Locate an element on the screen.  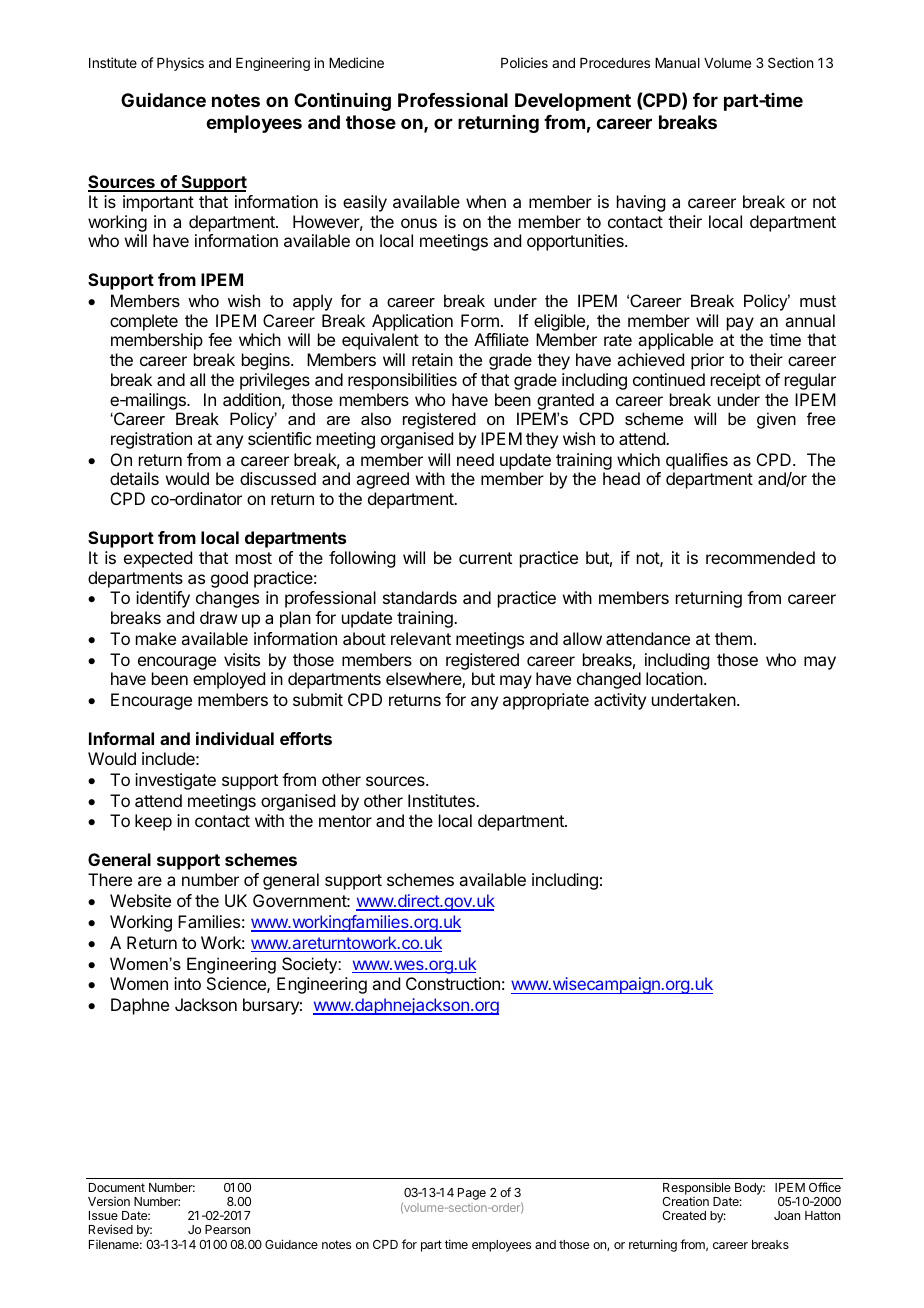
Manual is located at coordinates (677, 63).
